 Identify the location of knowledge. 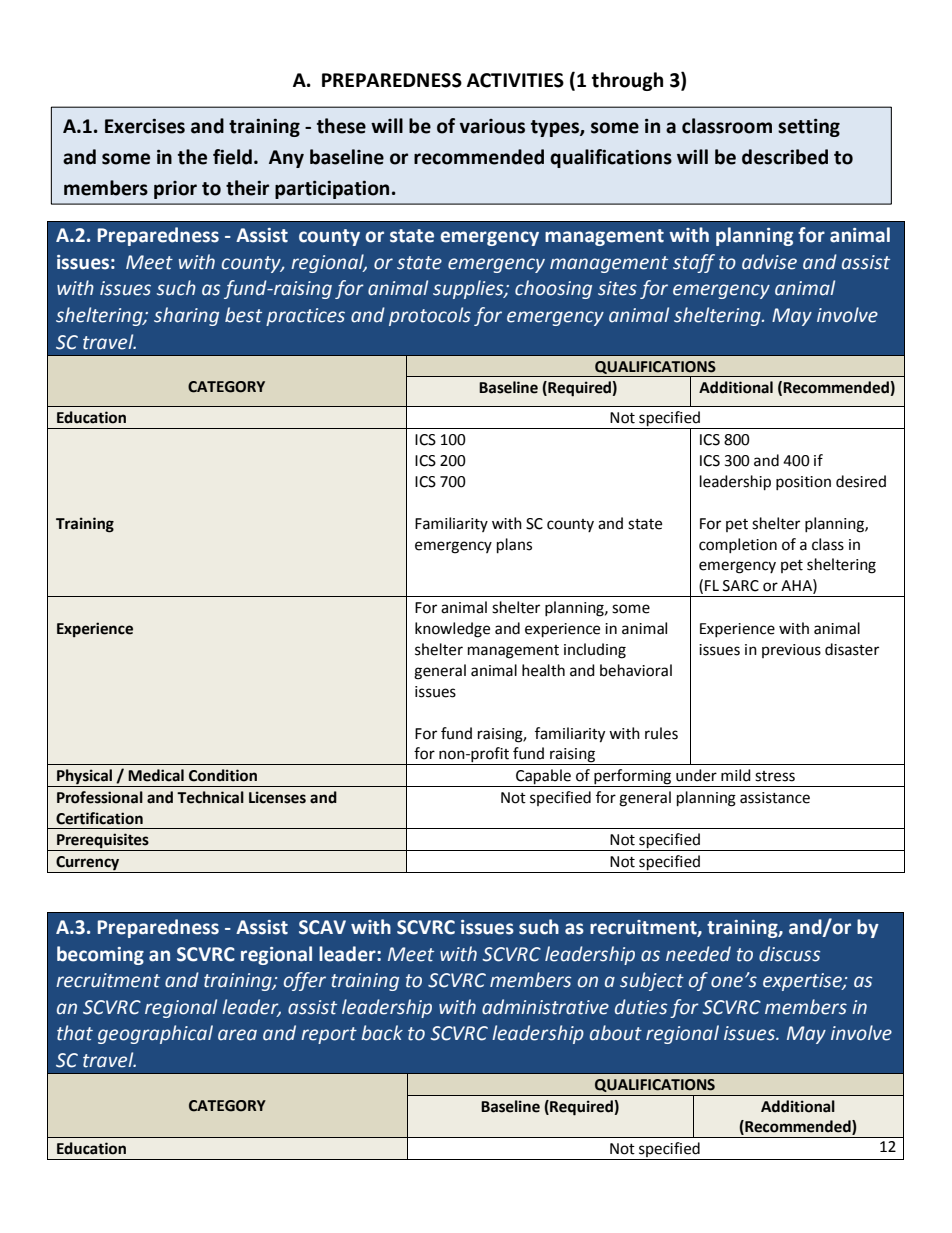
(452, 630).
